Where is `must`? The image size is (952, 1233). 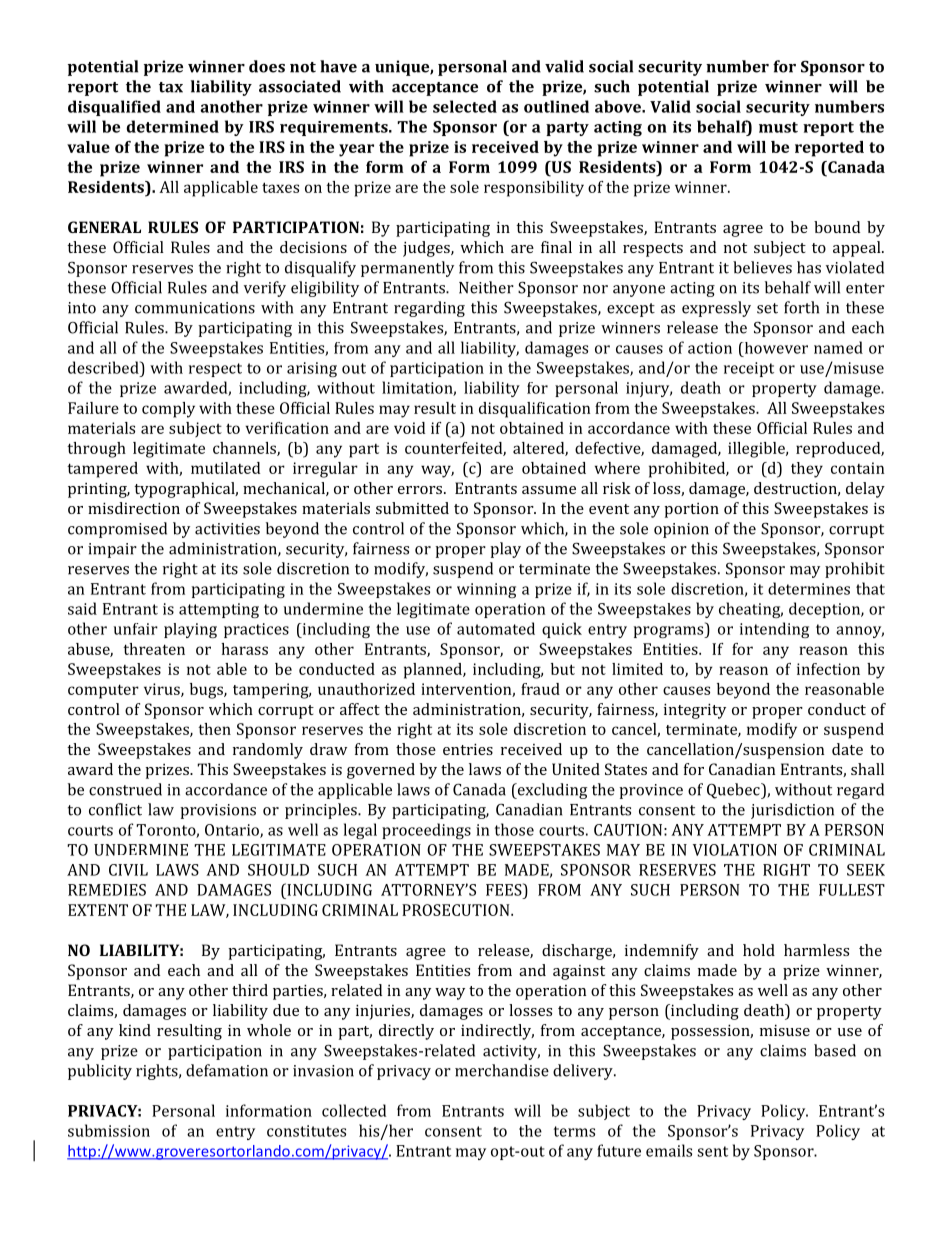
must is located at coordinates (778, 127).
